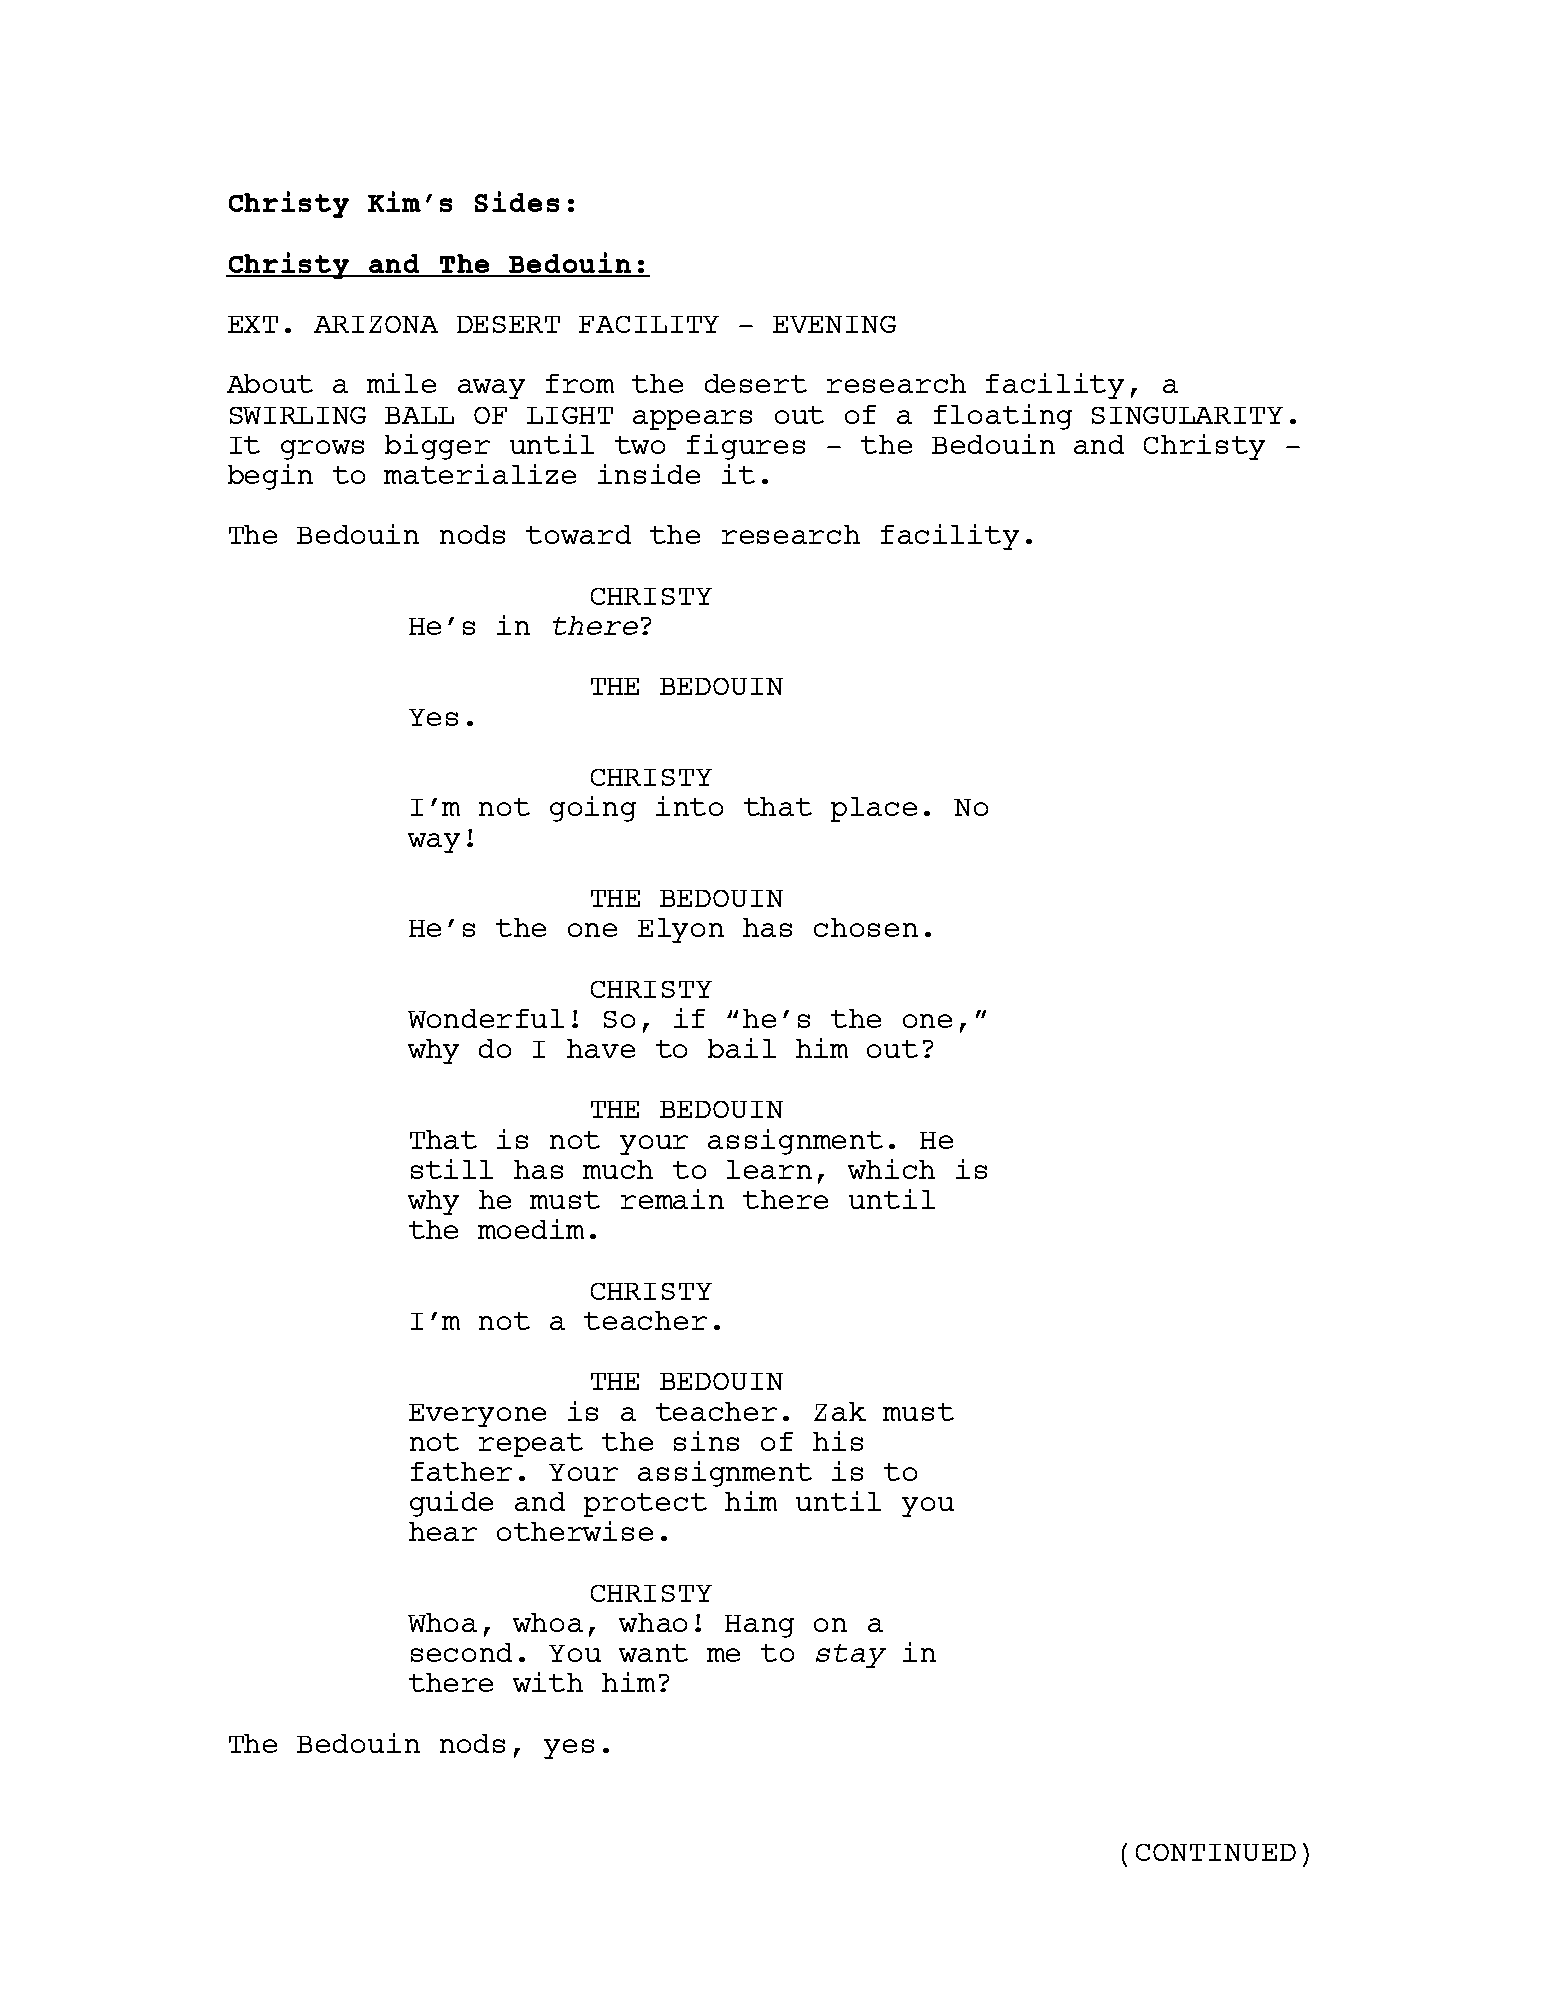 The width and height of the document is (1541, 1994). What do you see at coordinates (834, 324) in the document?
I see `EVENING` at bounding box center [834, 324].
